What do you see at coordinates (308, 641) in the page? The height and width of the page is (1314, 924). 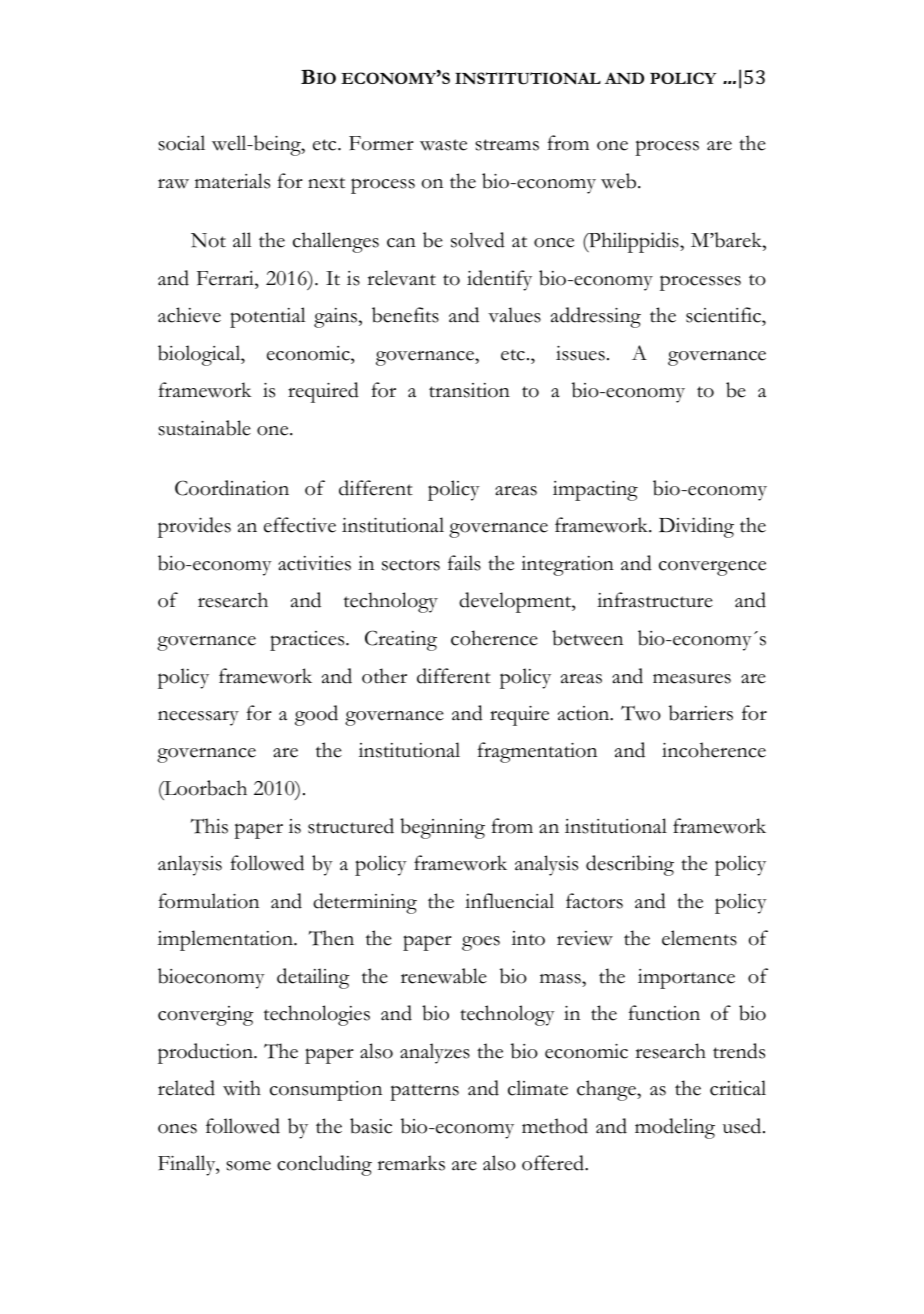 I see `practices` at bounding box center [308, 641].
